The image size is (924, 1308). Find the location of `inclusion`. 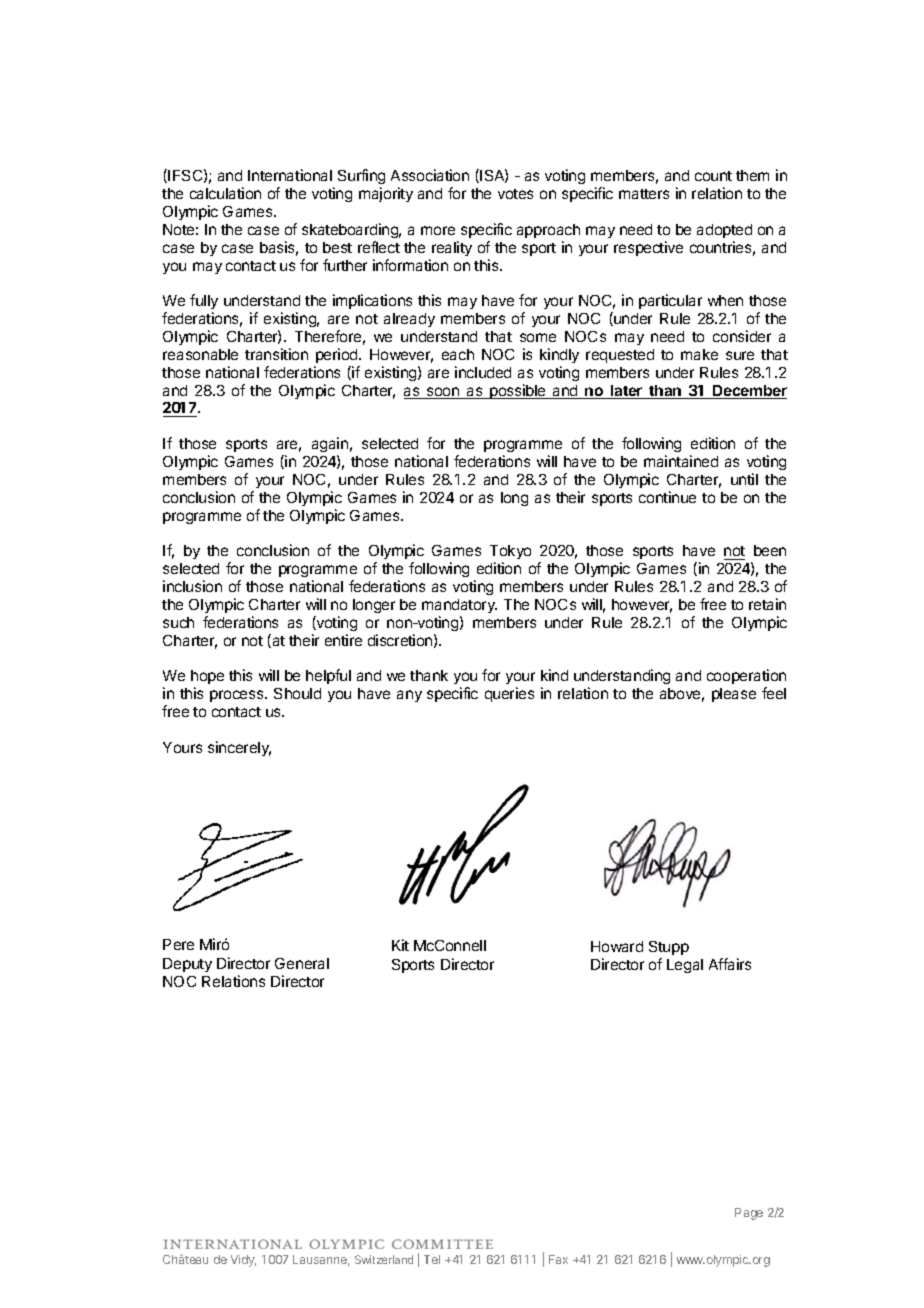

inclusion is located at coordinates (192, 586).
